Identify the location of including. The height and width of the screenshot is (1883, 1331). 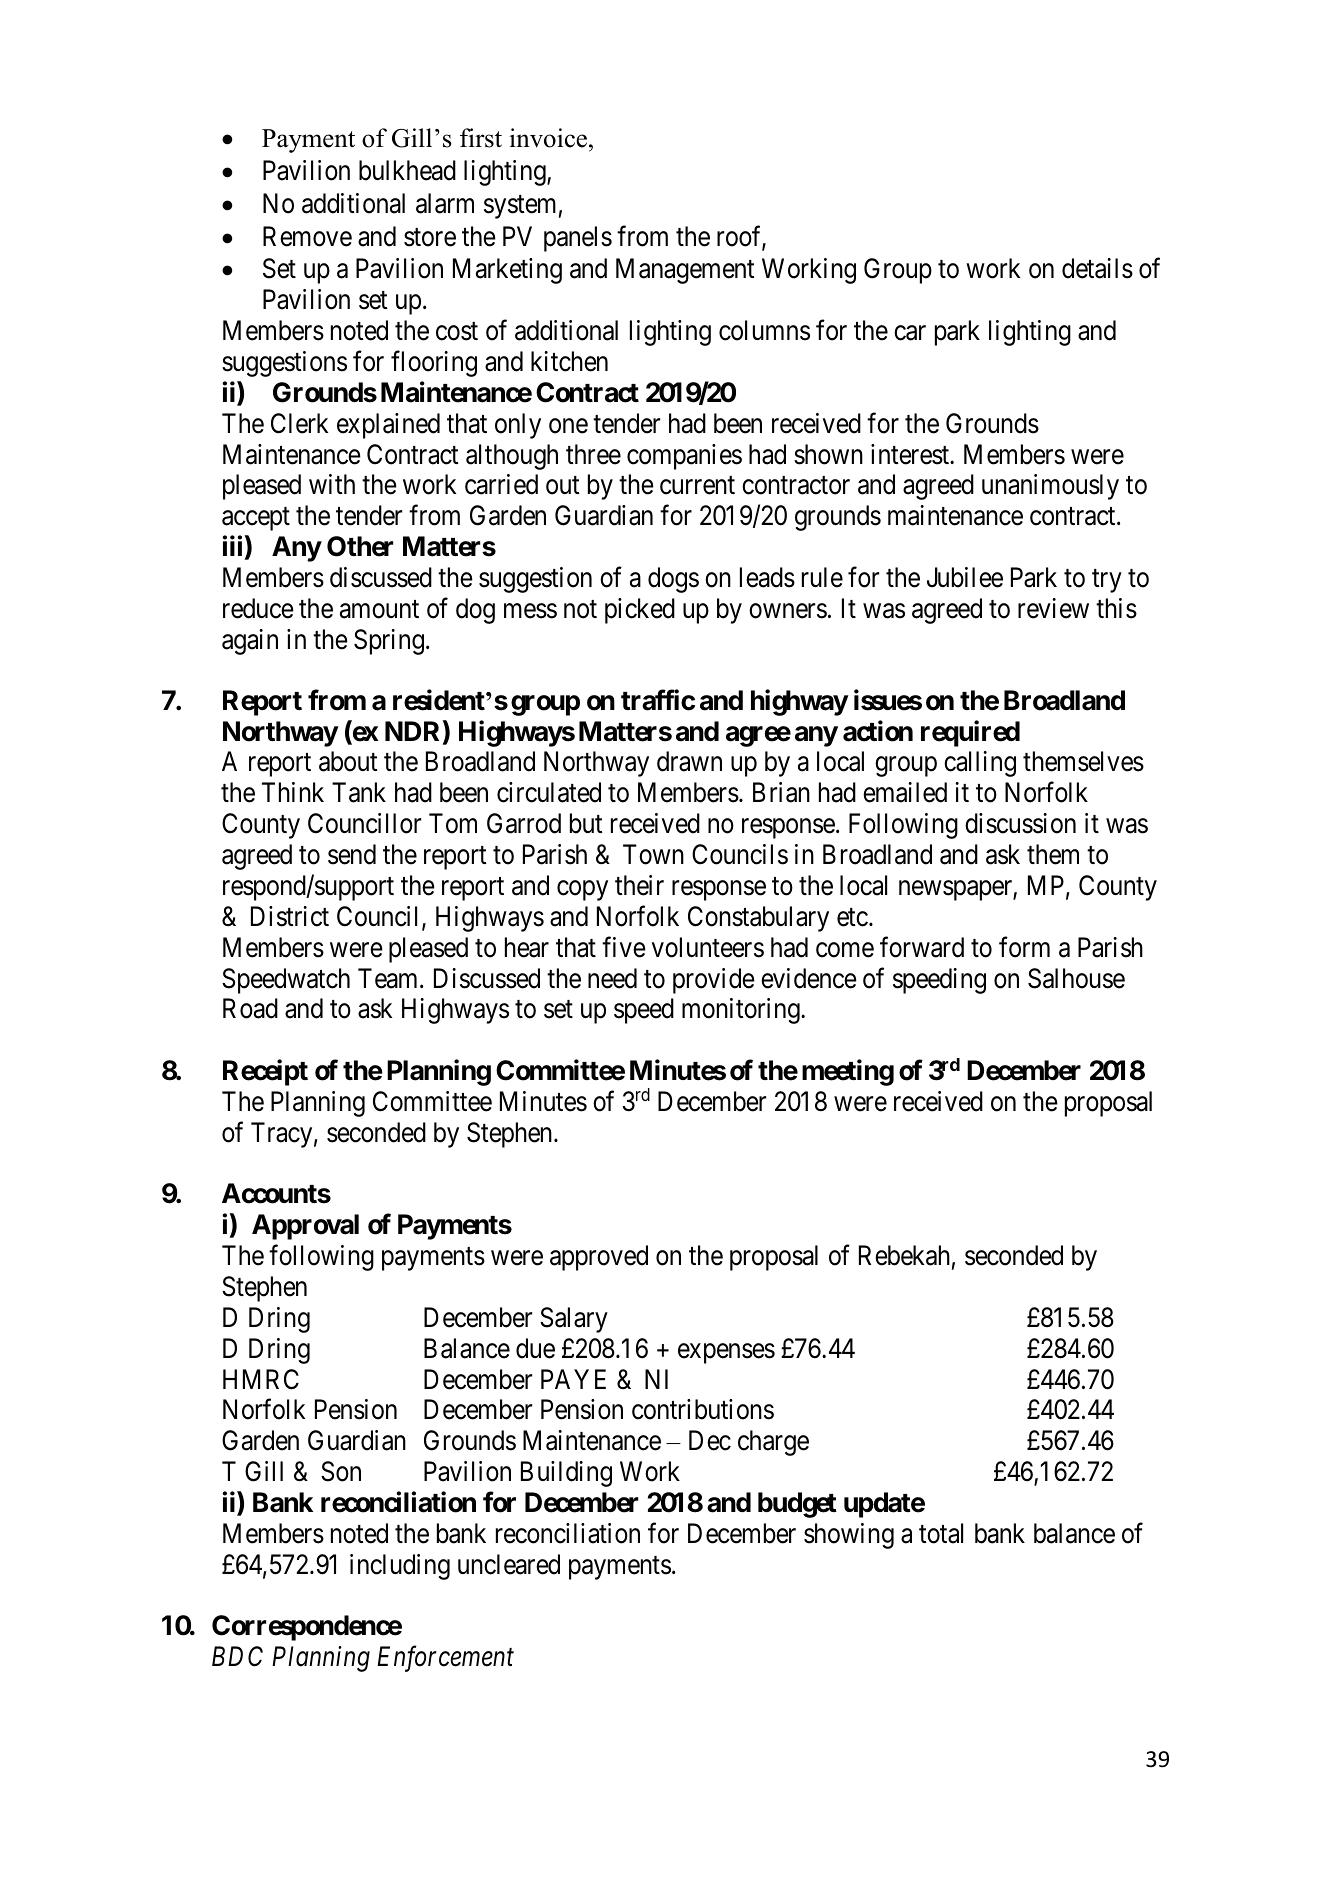
(400, 1567).
